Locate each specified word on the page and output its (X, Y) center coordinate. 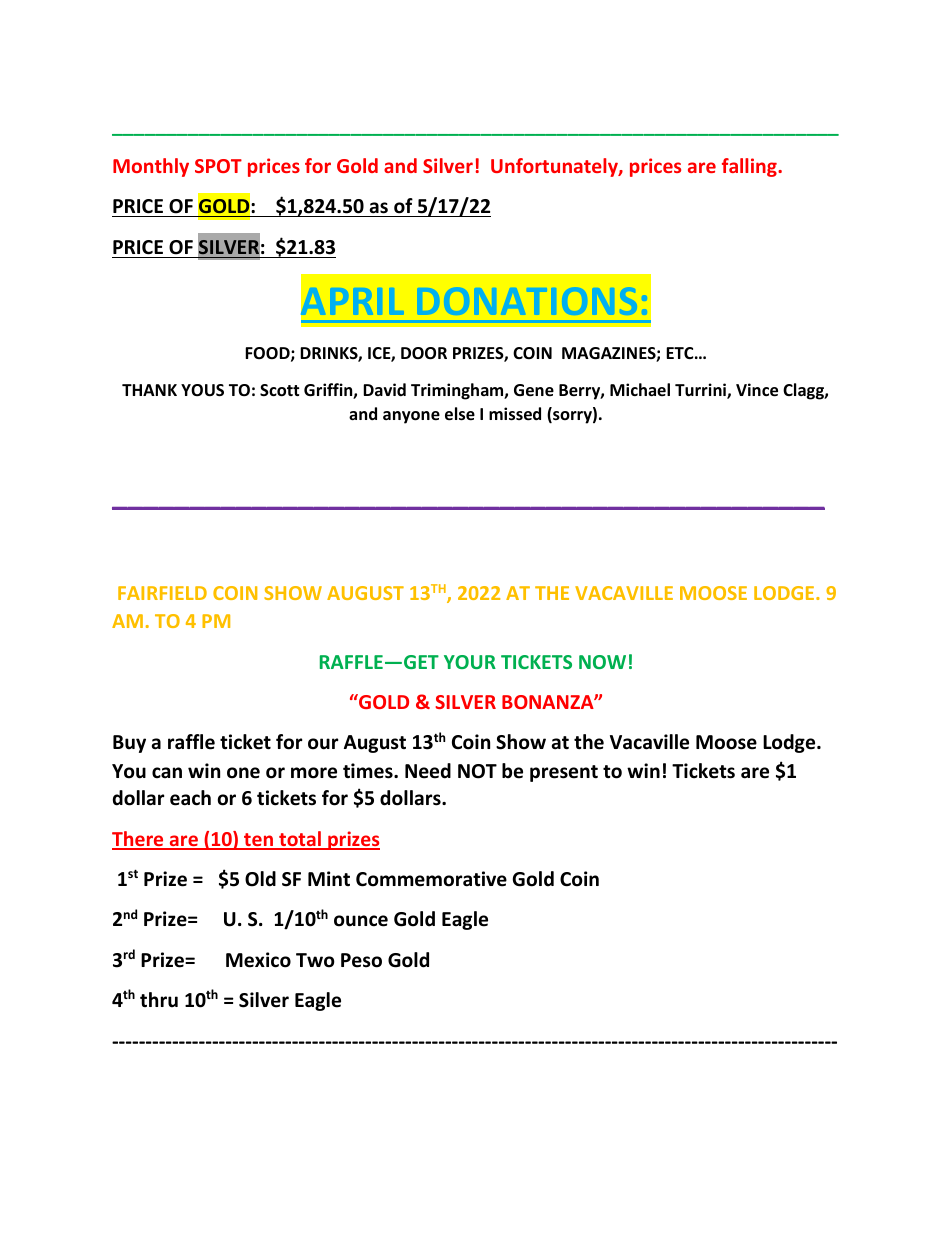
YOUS (202, 390)
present (564, 773)
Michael (640, 389)
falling (750, 167)
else (460, 414)
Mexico (258, 960)
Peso (361, 960)
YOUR (470, 662)
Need (428, 771)
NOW (602, 662)
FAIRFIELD (162, 593)
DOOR (424, 353)
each (190, 798)
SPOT (218, 166)
